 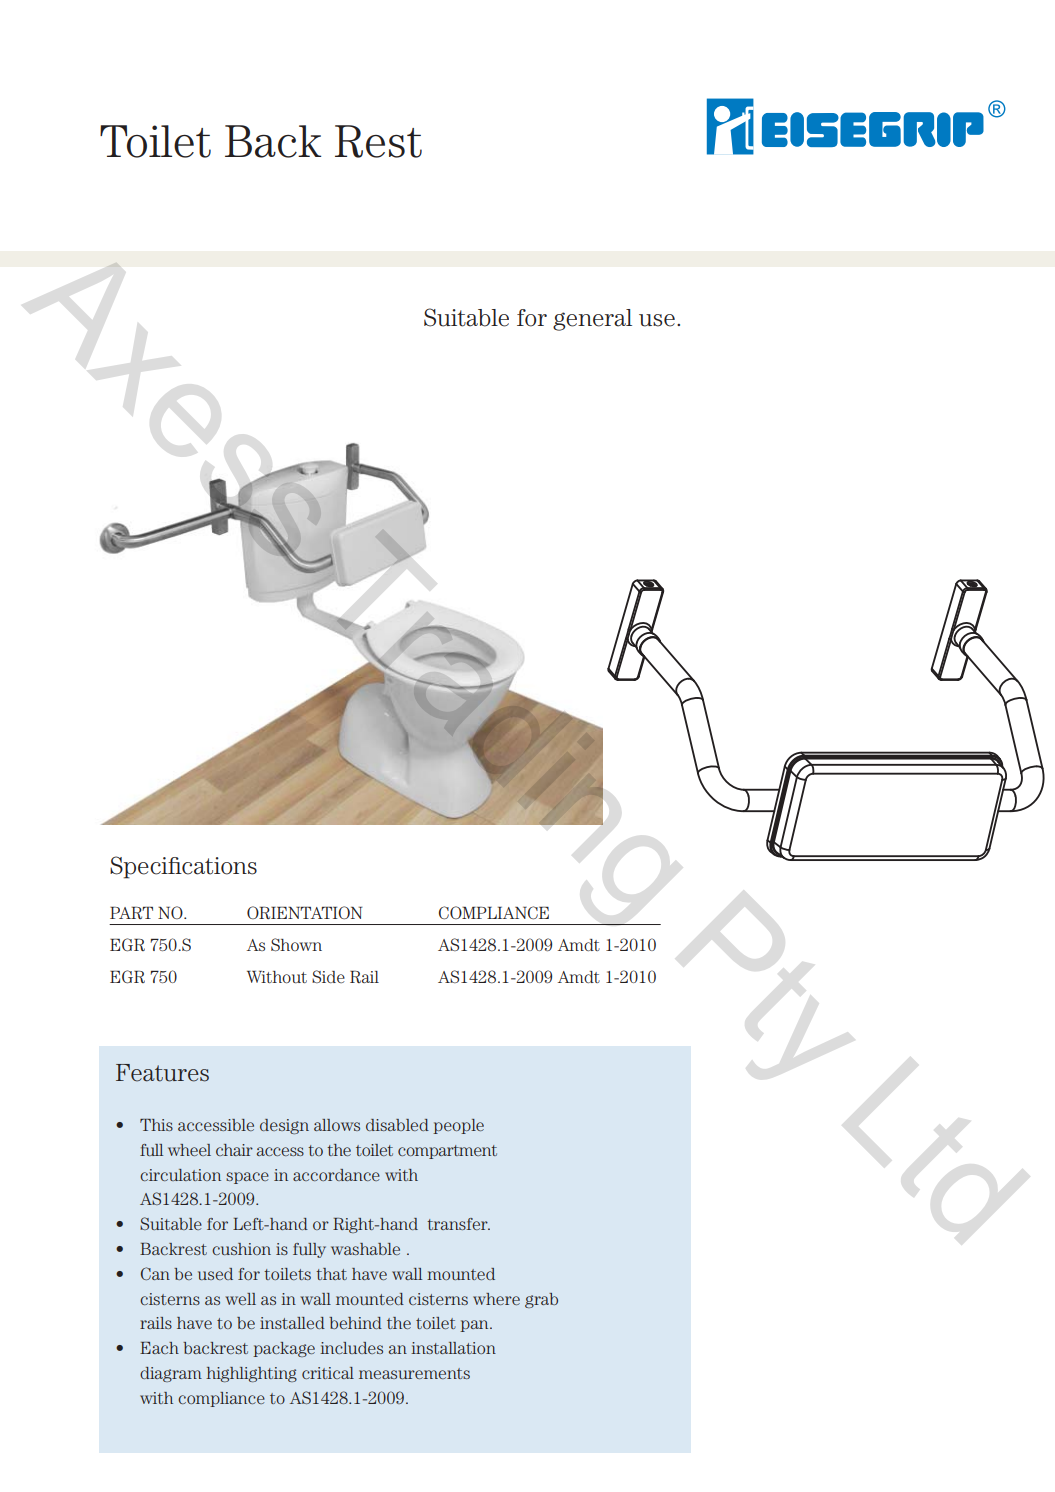 What do you see at coordinates (296, 944) in the page?
I see `Shown` at bounding box center [296, 944].
